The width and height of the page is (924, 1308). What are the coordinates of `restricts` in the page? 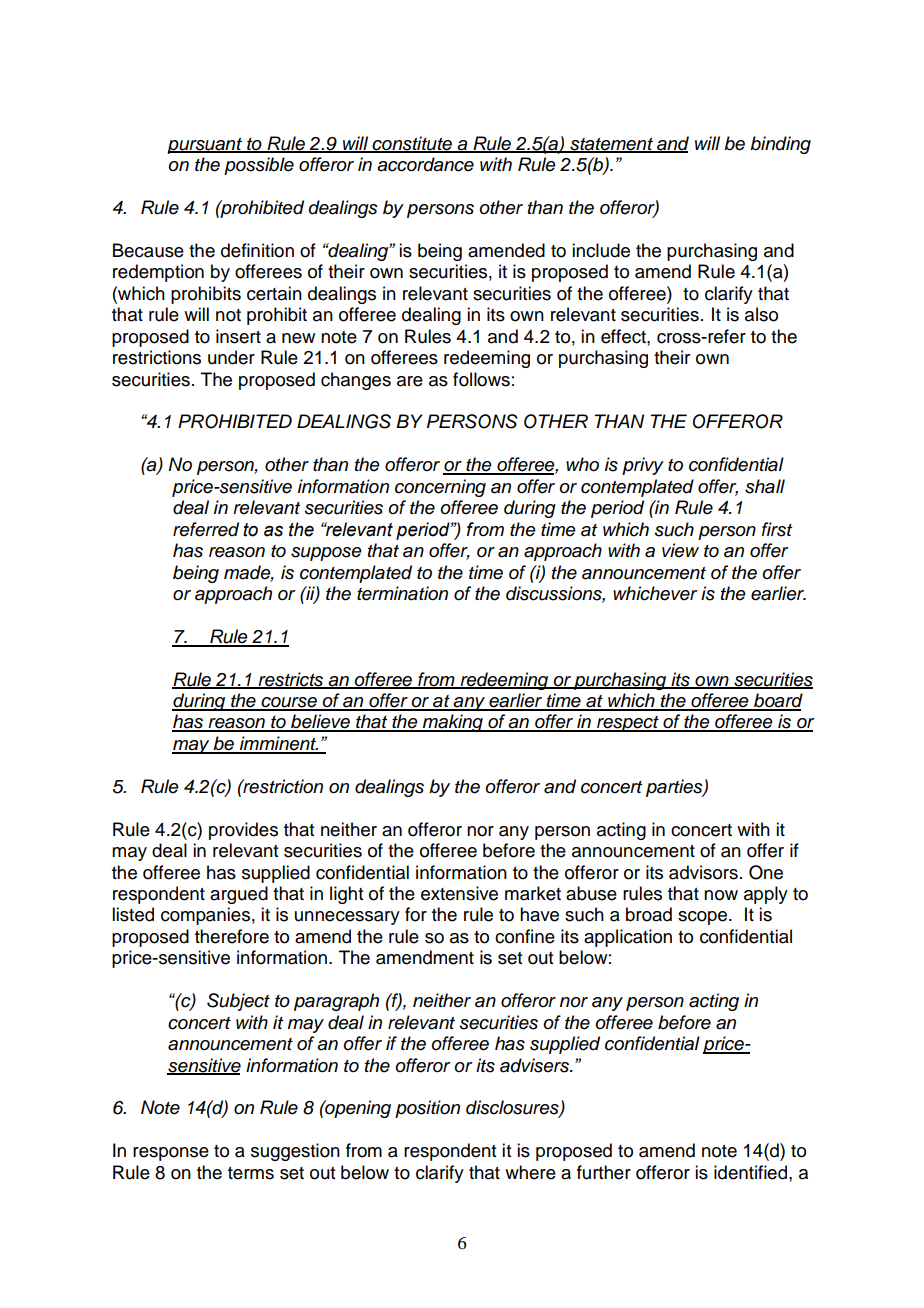 It's located at (291, 680).
